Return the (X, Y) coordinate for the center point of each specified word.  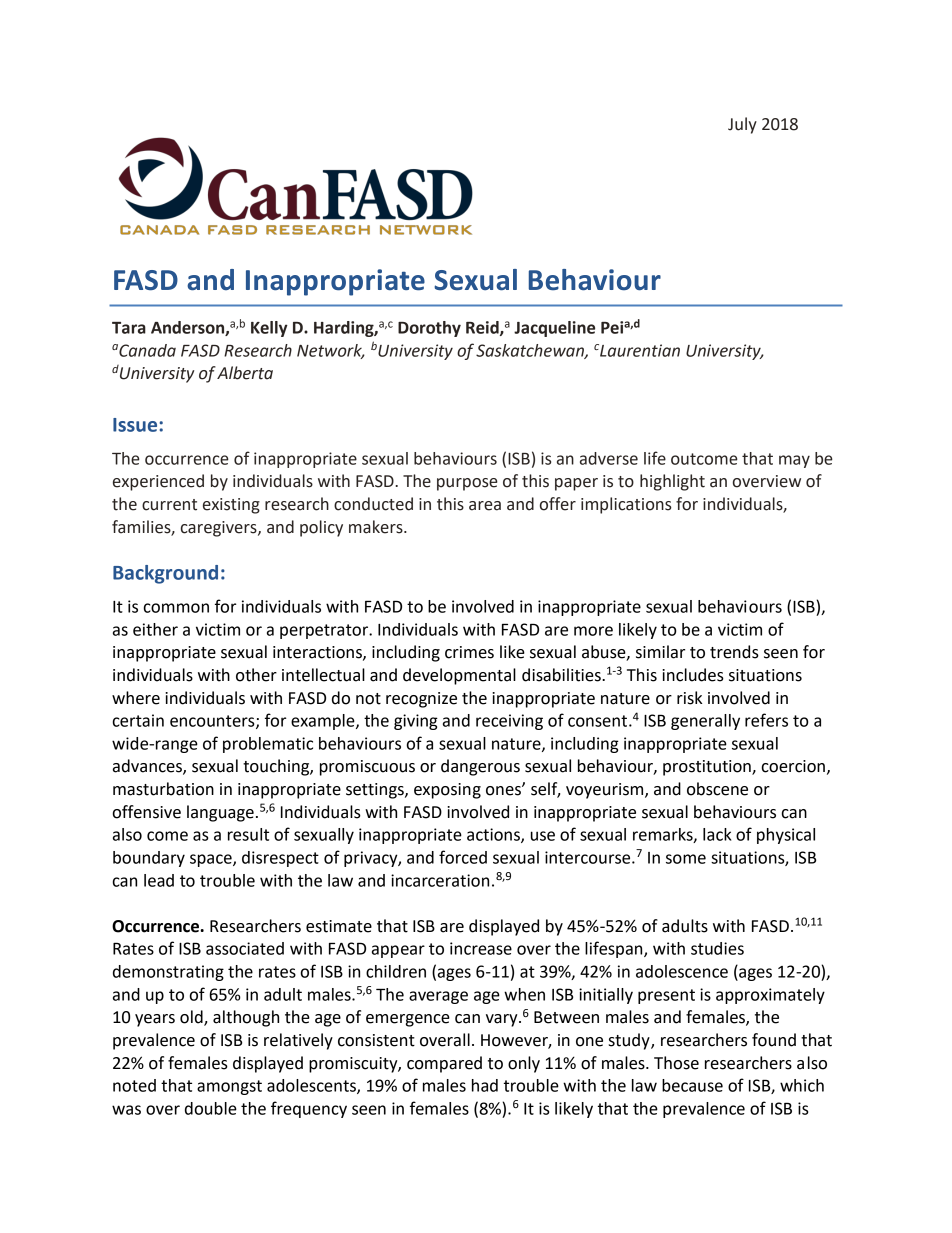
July (742, 125)
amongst (229, 1087)
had (485, 1085)
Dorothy (429, 329)
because (692, 1085)
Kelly (269, 329)
